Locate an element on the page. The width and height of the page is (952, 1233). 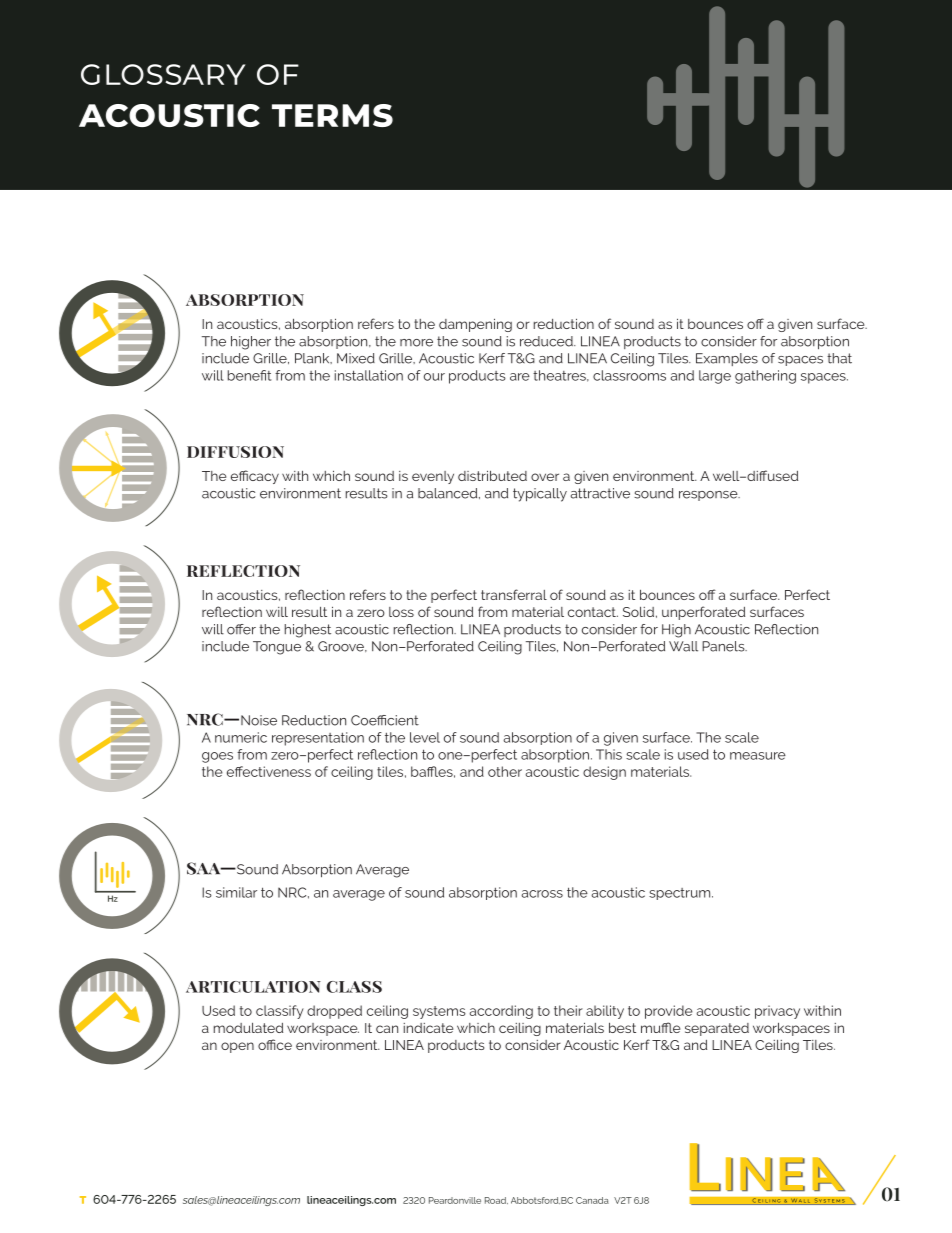
across is located at coordinates (542, 894).
